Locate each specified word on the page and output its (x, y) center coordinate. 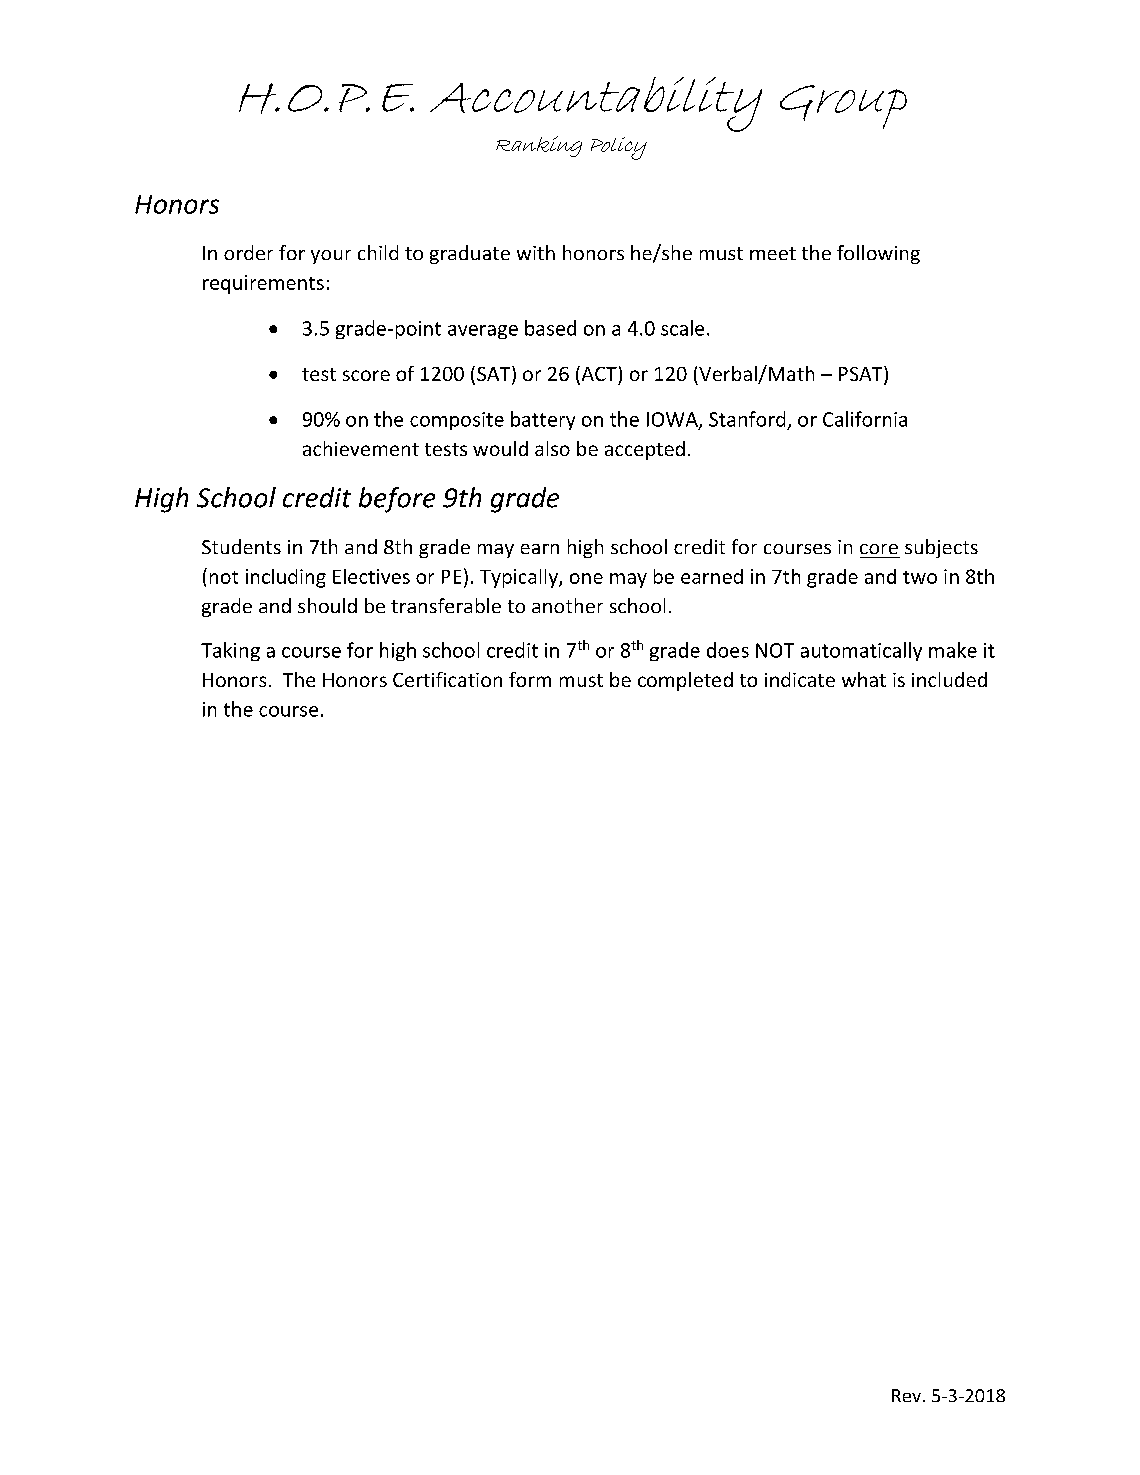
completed (685, 681)
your (331, 257)
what (864, 679)
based (550, 328)
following (878, 254)
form (530, 679)
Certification (447, 679)
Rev (906, 1395)
